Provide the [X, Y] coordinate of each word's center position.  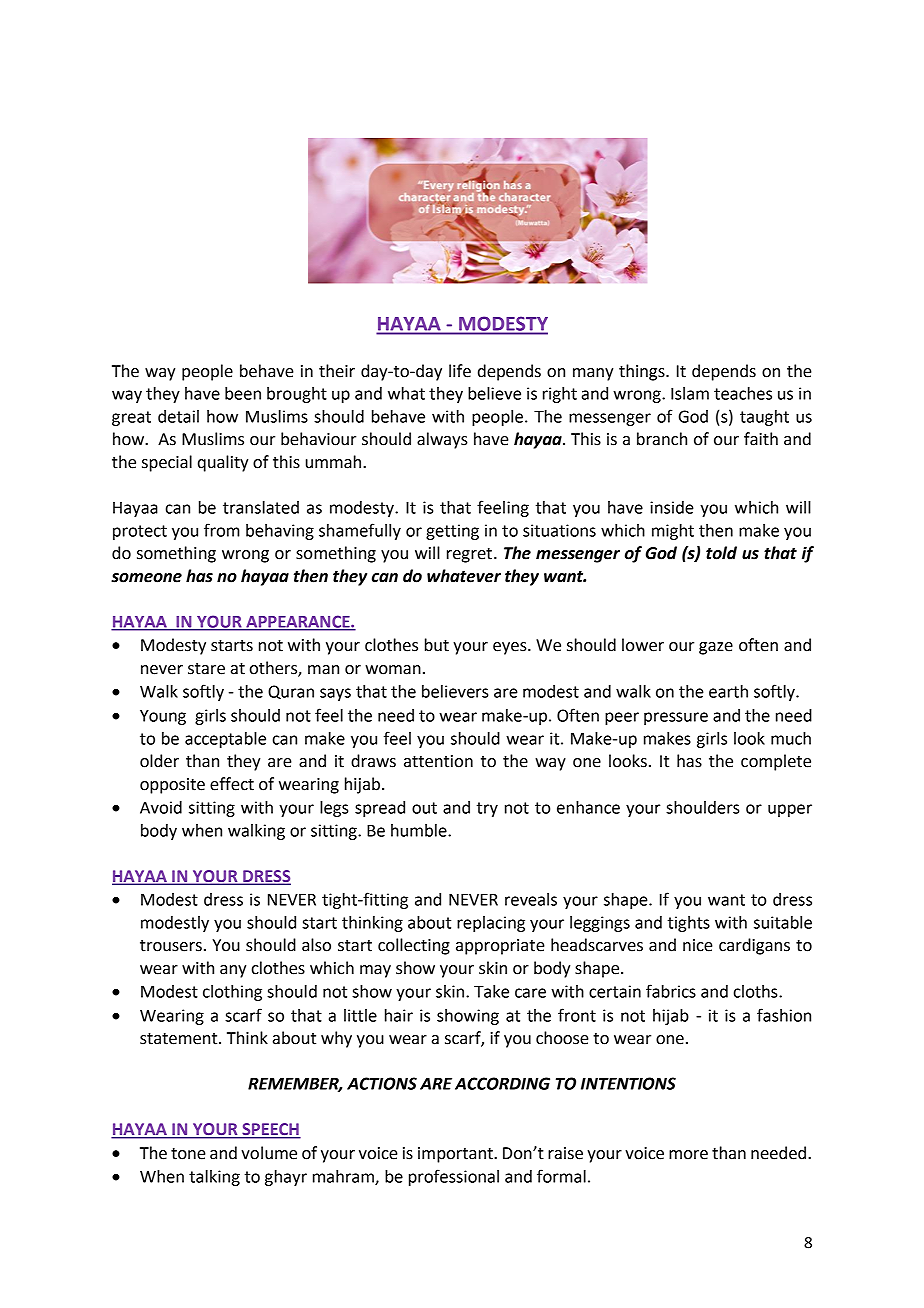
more [688, 1155]
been [243, 393]
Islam [690, 393]
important [456, 1155]
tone [188, 1154]
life [460, 371]
